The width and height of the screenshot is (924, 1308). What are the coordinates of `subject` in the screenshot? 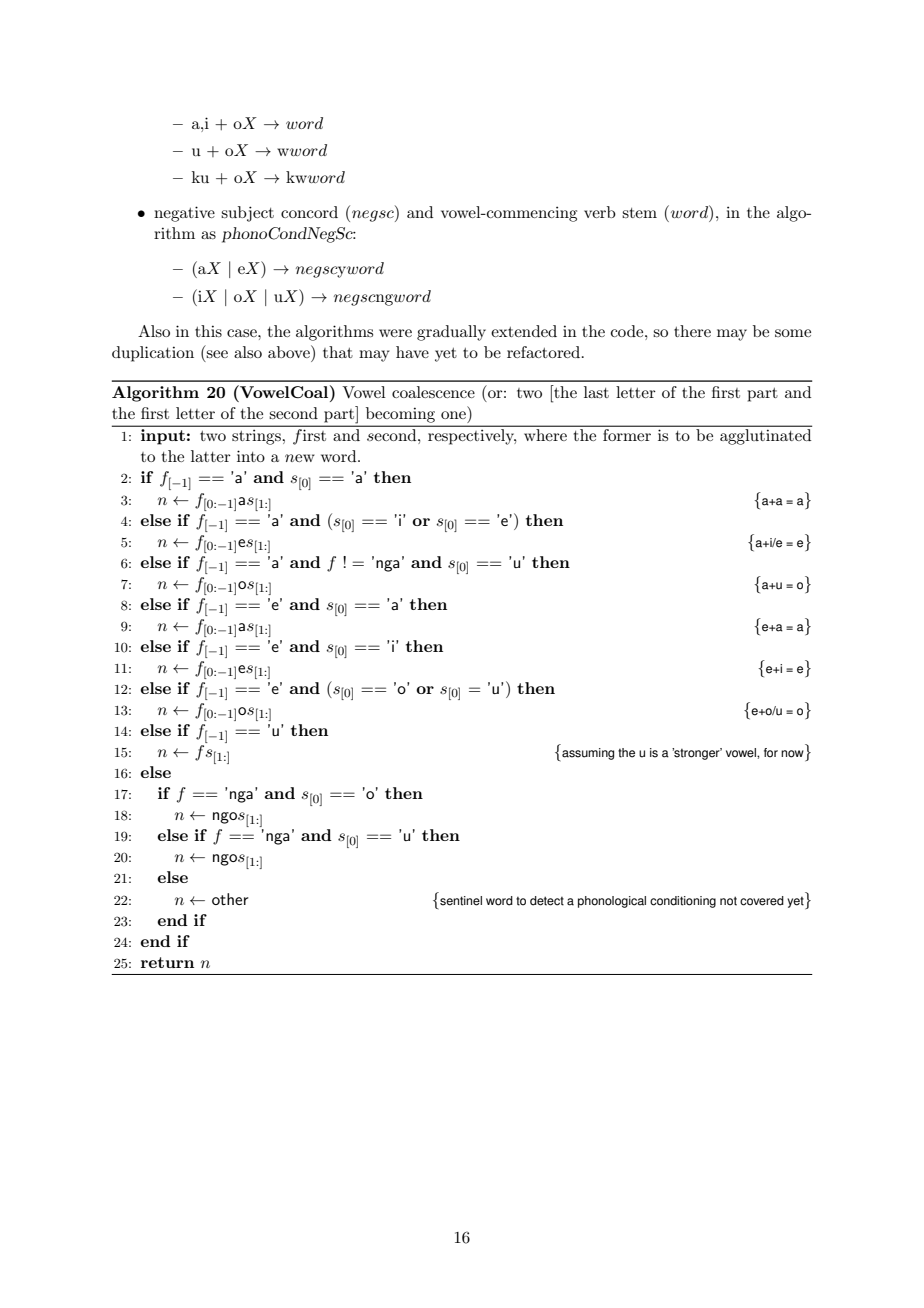 It's located at (247, 214).
